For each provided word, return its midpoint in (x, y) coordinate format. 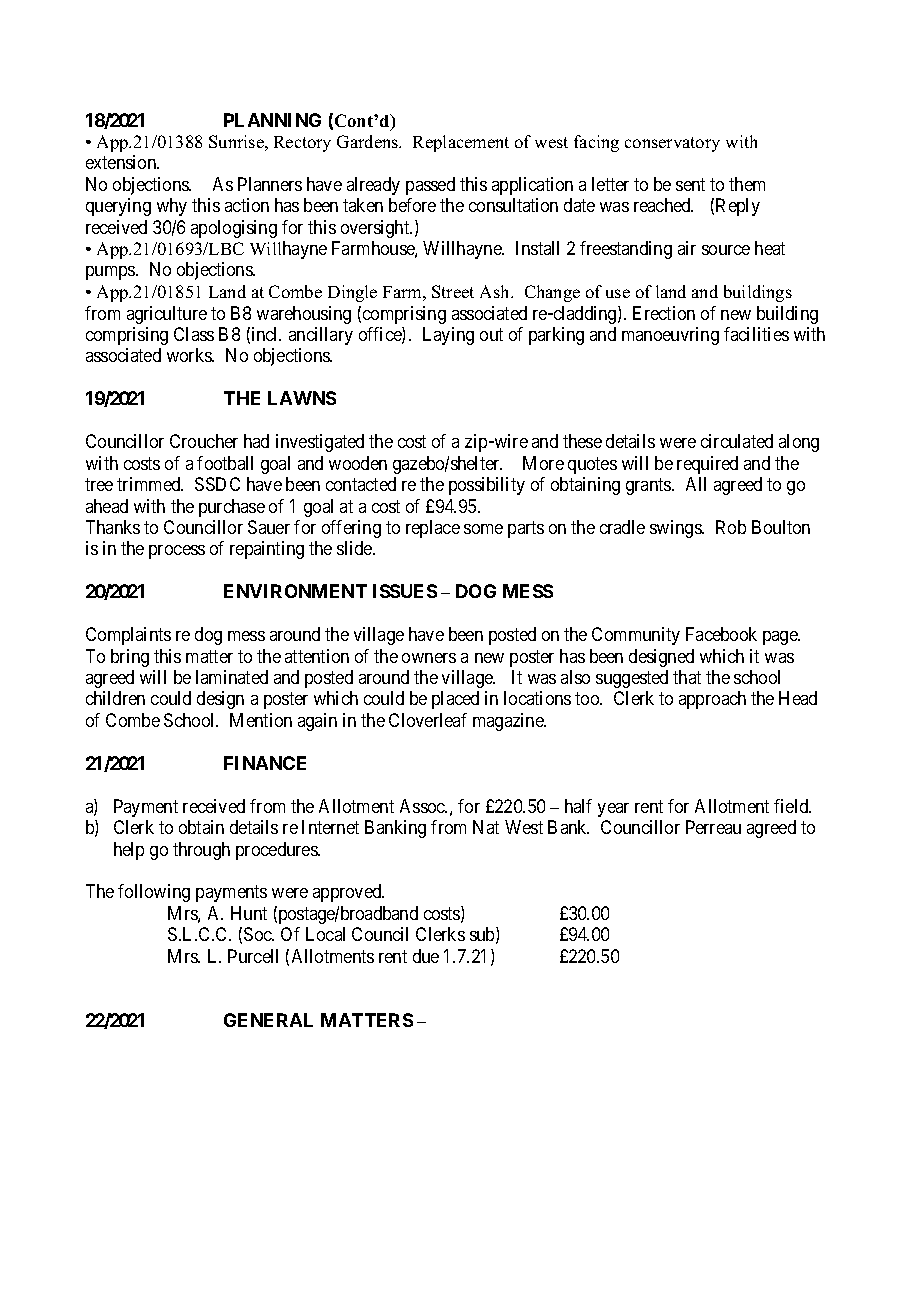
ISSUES (405, 591)
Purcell (253, 956)
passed (430, 186)
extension (122, 162)
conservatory (672, 144)
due (426, 956)
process (177, 552)
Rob (731, 527)
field (792, 806)
